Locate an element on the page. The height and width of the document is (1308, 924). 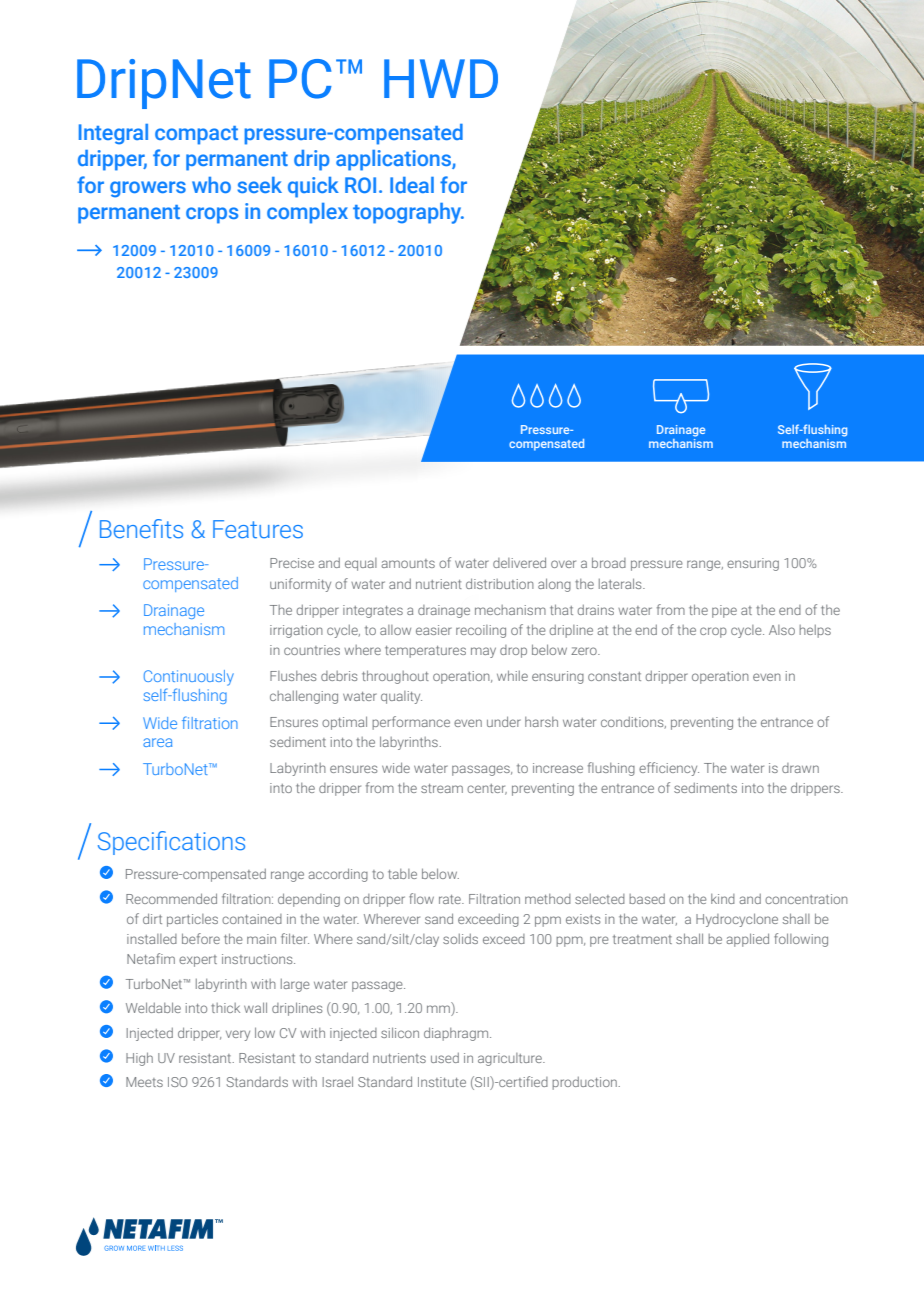
efficiency is located at coordinates (669, 769).
